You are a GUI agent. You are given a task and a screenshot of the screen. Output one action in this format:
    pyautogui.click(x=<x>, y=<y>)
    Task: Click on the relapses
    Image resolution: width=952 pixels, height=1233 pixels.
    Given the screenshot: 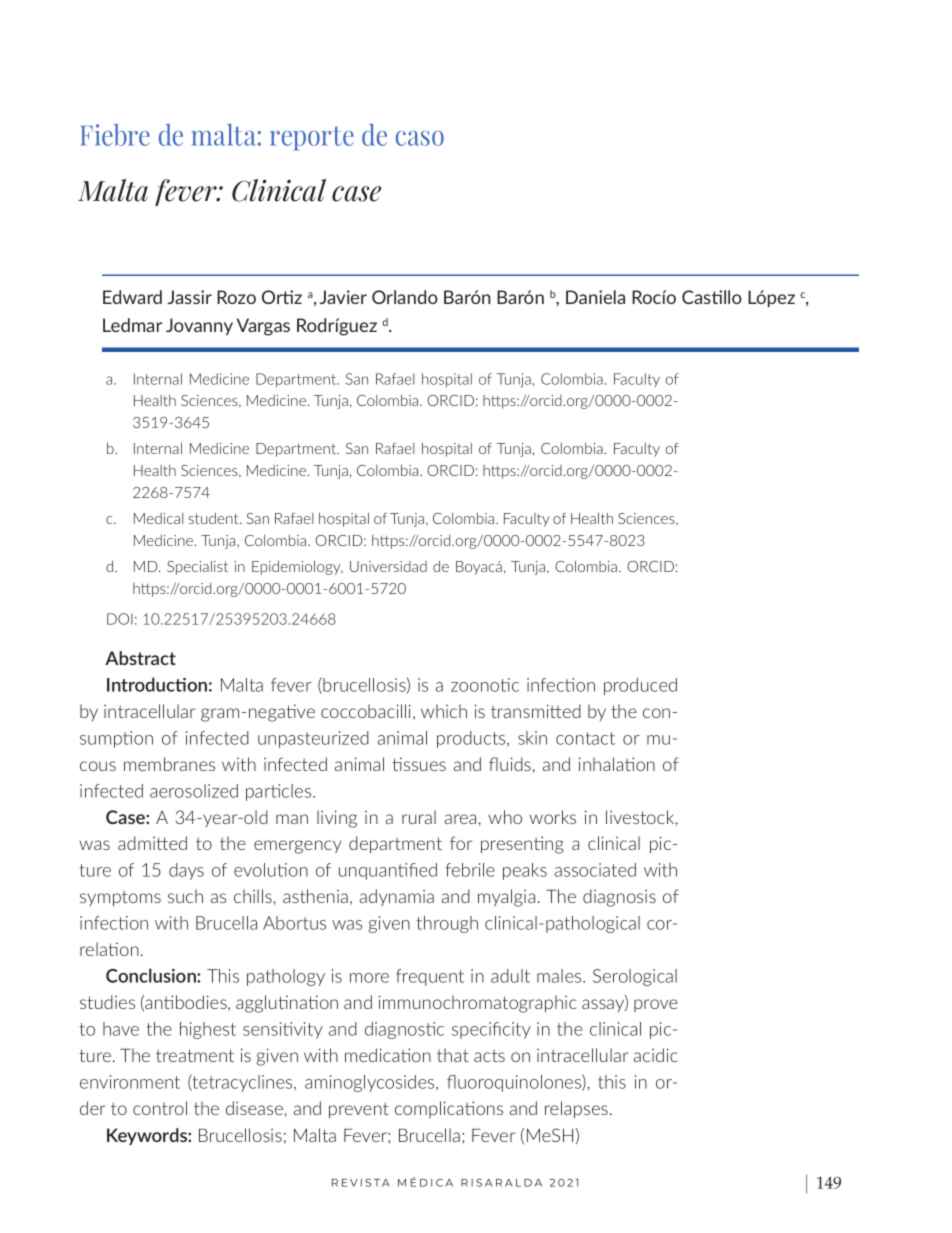 What is the action you would take?
    pyautogui.click(x=576, y=1110)
